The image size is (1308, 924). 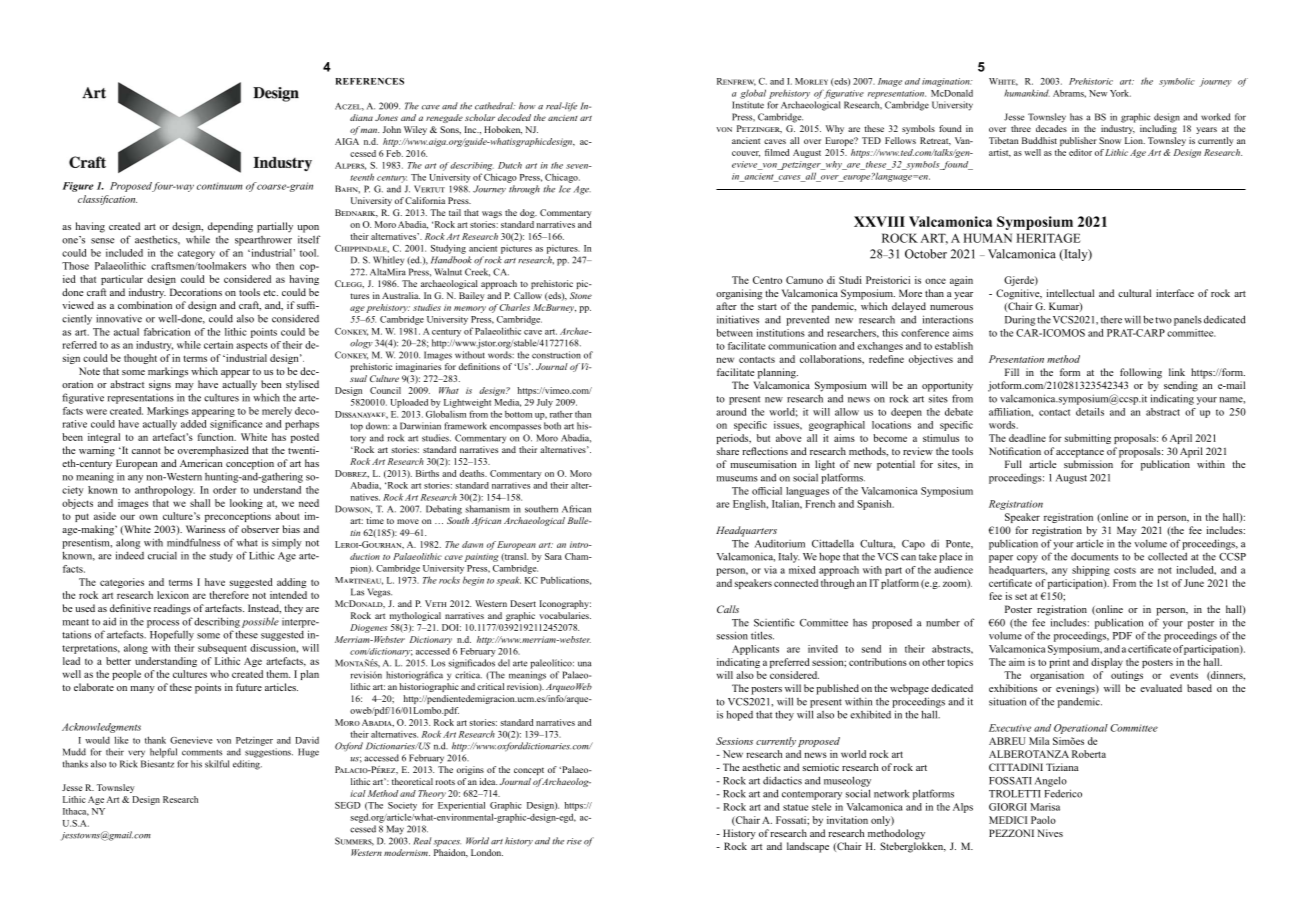 What do you see at coordinates (584, 664) in the screenshot?
I see `una` at bounding box center [584, 664].
